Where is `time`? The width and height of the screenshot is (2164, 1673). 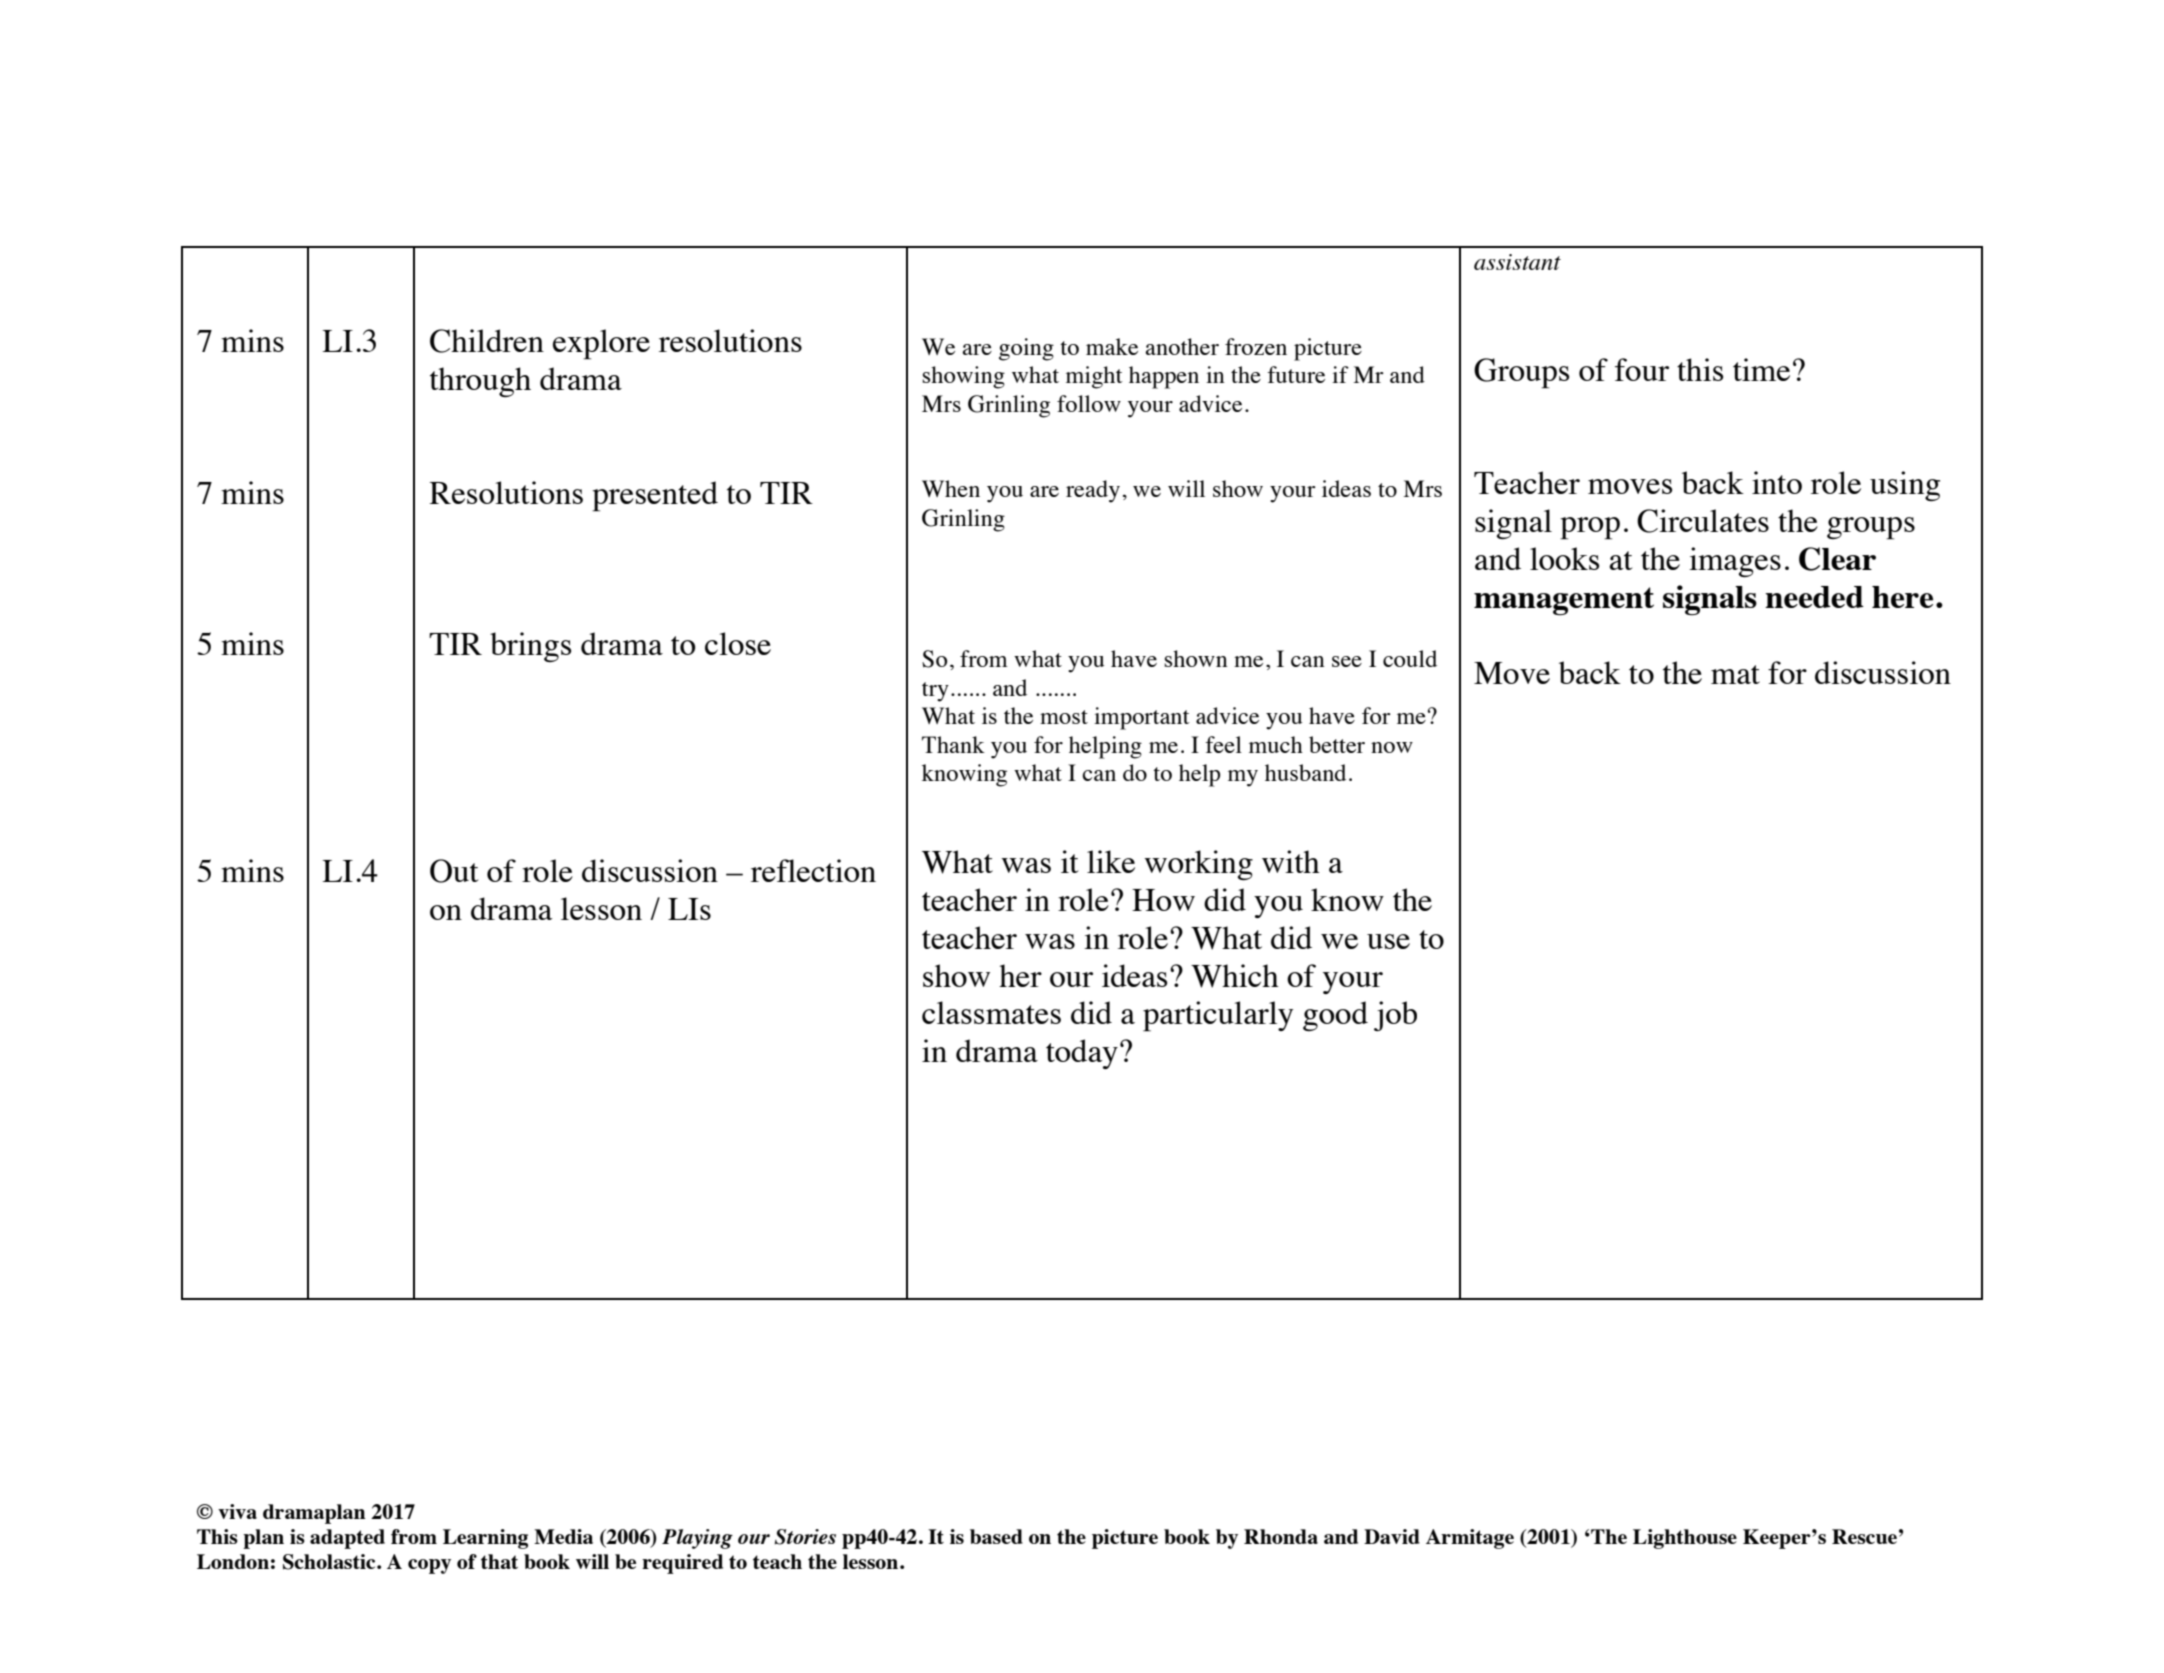 time is located at coordinates (1761, 369).
